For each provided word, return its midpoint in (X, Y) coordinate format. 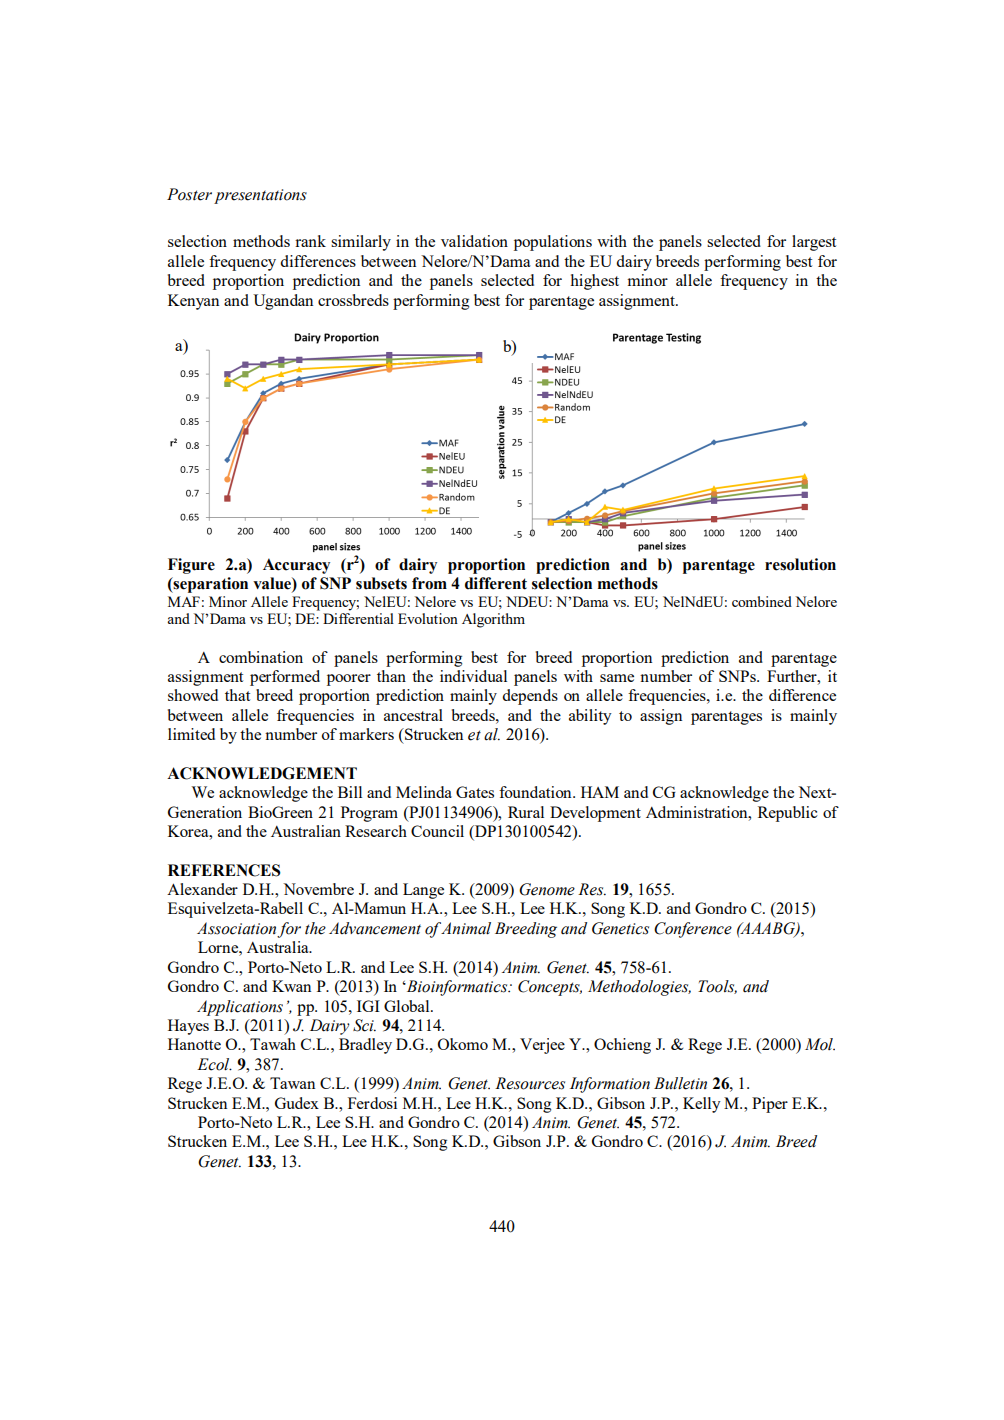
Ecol (214, 1064)
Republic (788, 814)
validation (474, 241)
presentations (260, 196)
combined (762, 601)
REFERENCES (224, 870)
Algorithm (493, 620)
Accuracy (296, 566)
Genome (547, 889)
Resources (530, 1083)
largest (814, 243)
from (429, 583)
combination (261, 657)
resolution (800, 564)
